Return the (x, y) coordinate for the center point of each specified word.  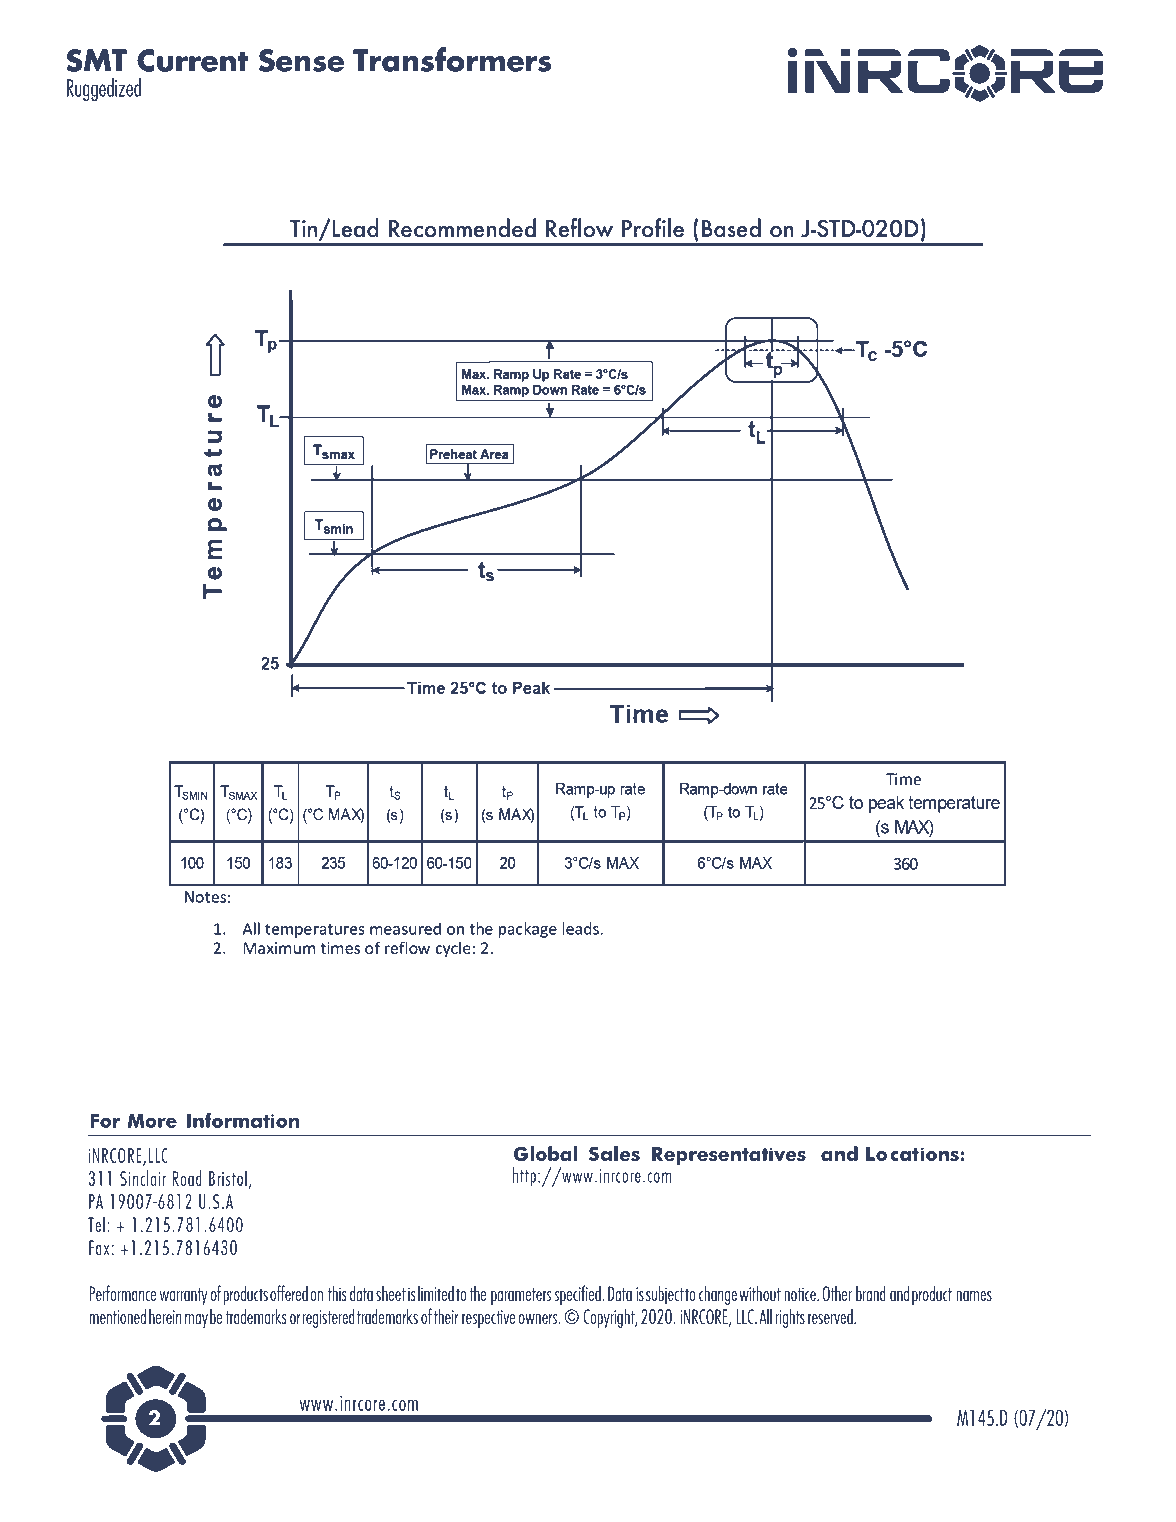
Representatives (729, 1156)
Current (192, 60)
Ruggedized (104, 89)
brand (871, 1293)
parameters (521, 1296)
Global (545, 1153)
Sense (301, 60)
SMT (96, 60)
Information (243, 1120)
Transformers (452, 59)
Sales (614, 1153)
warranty (184, 1296)
